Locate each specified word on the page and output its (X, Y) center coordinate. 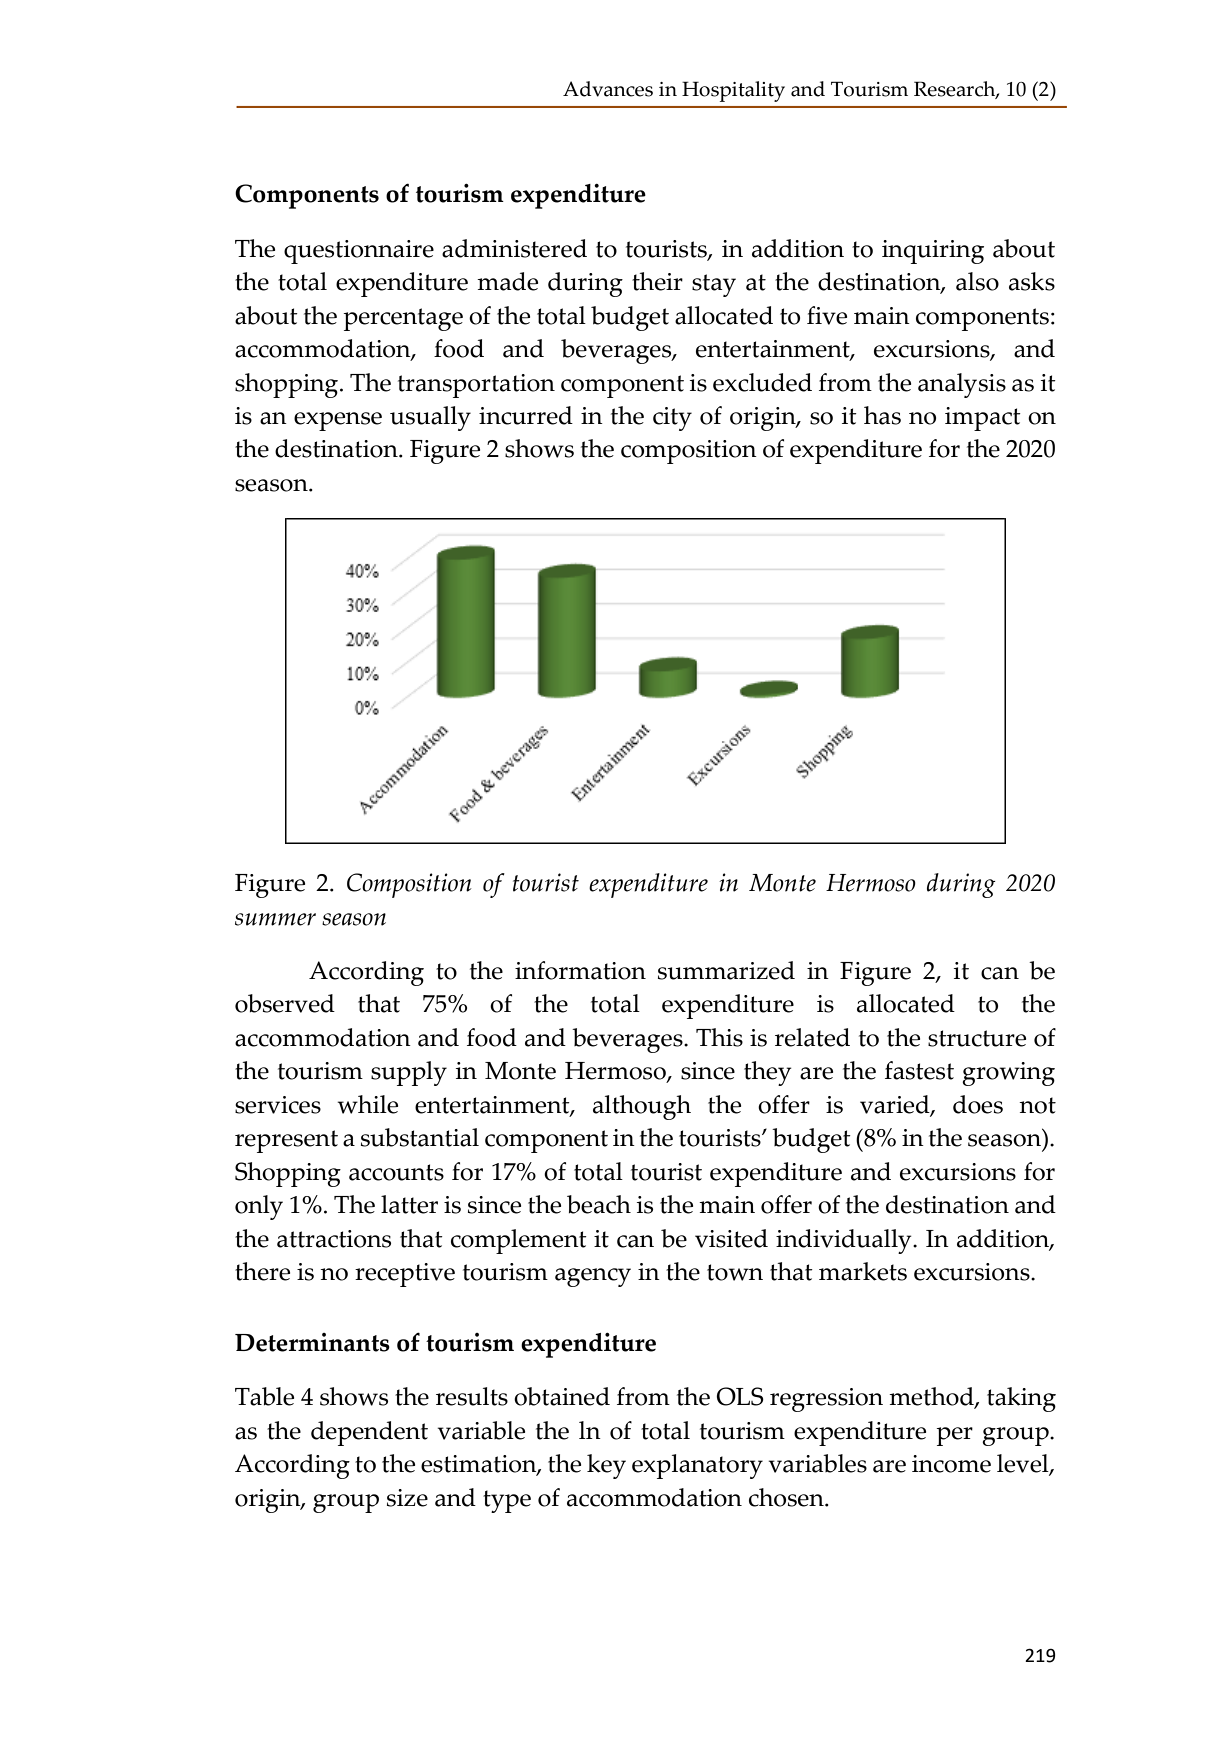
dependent (369, 1433)
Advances (608, 89)
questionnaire (359, 252)
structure (977, 1038)
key (606, 1466)
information (580, 970)
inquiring (933, 252)
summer (275, 919)
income (951, 1464)
